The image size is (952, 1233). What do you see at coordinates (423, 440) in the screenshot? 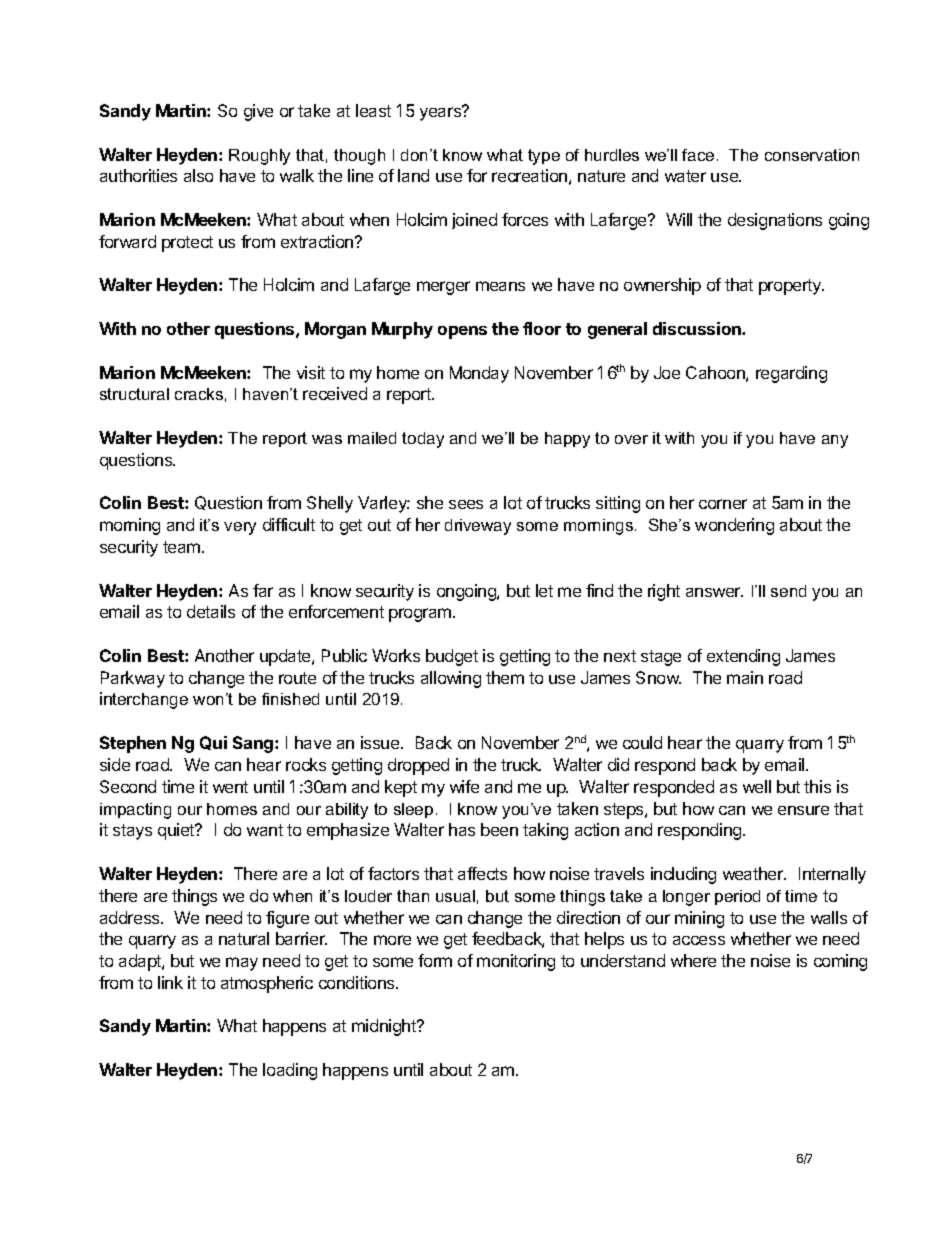
I see `today` at bounding box center [423, 440].
